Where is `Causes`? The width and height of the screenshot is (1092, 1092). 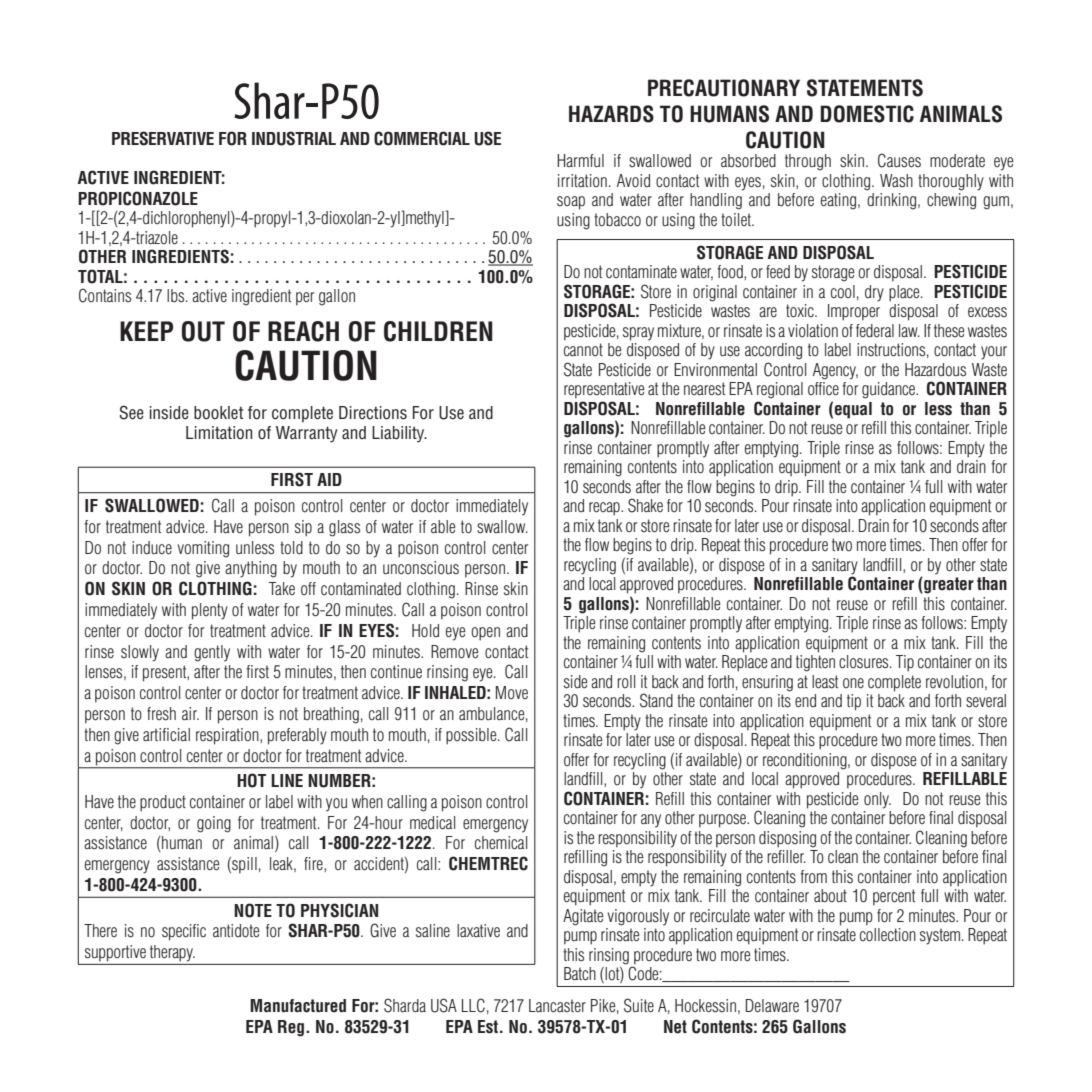 Causes is located at coordinates (899, 160).
